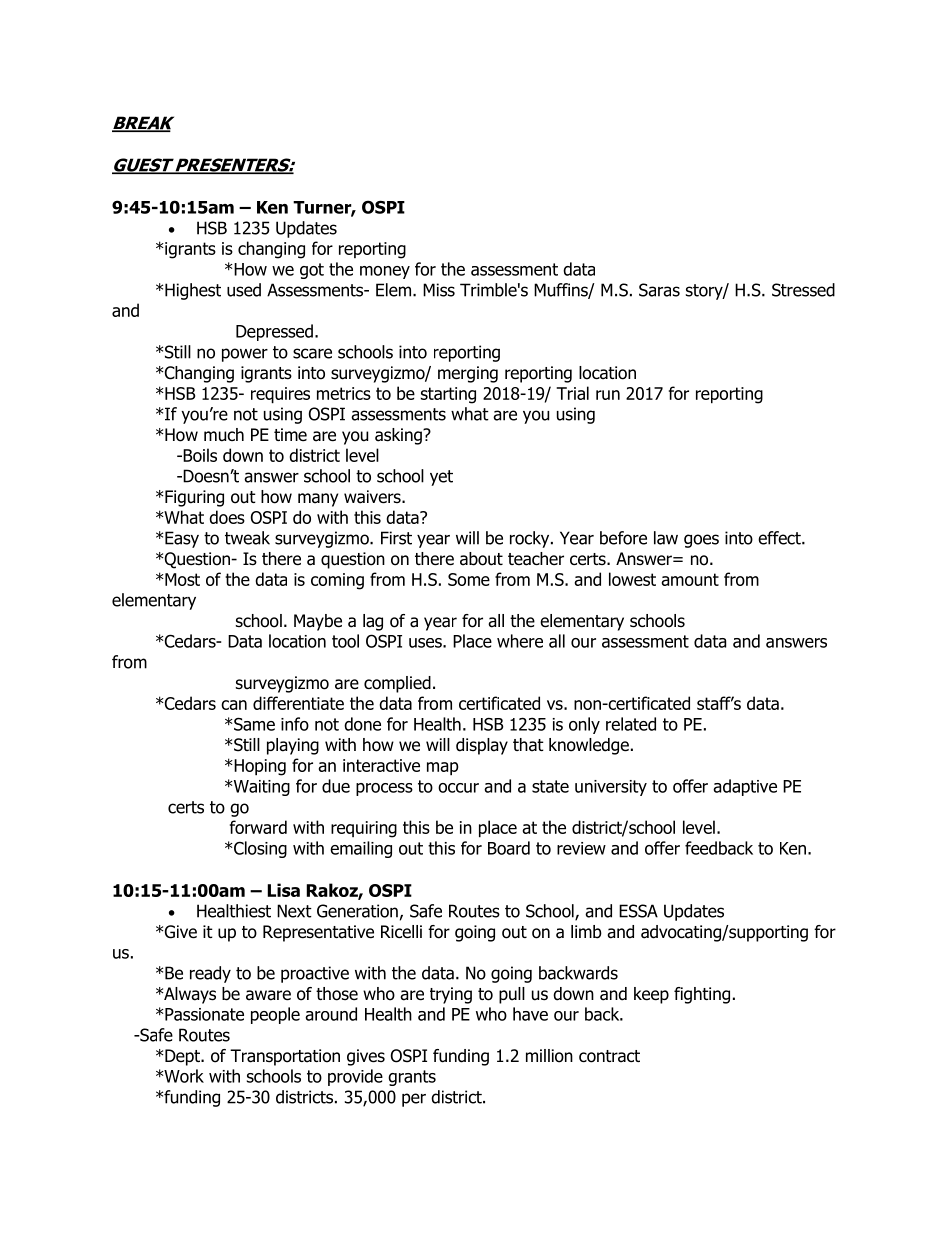 This document has width=952, height=1233. Describe the element at coordinates (745, 787) in the document. I see `adaptive` at that location.
